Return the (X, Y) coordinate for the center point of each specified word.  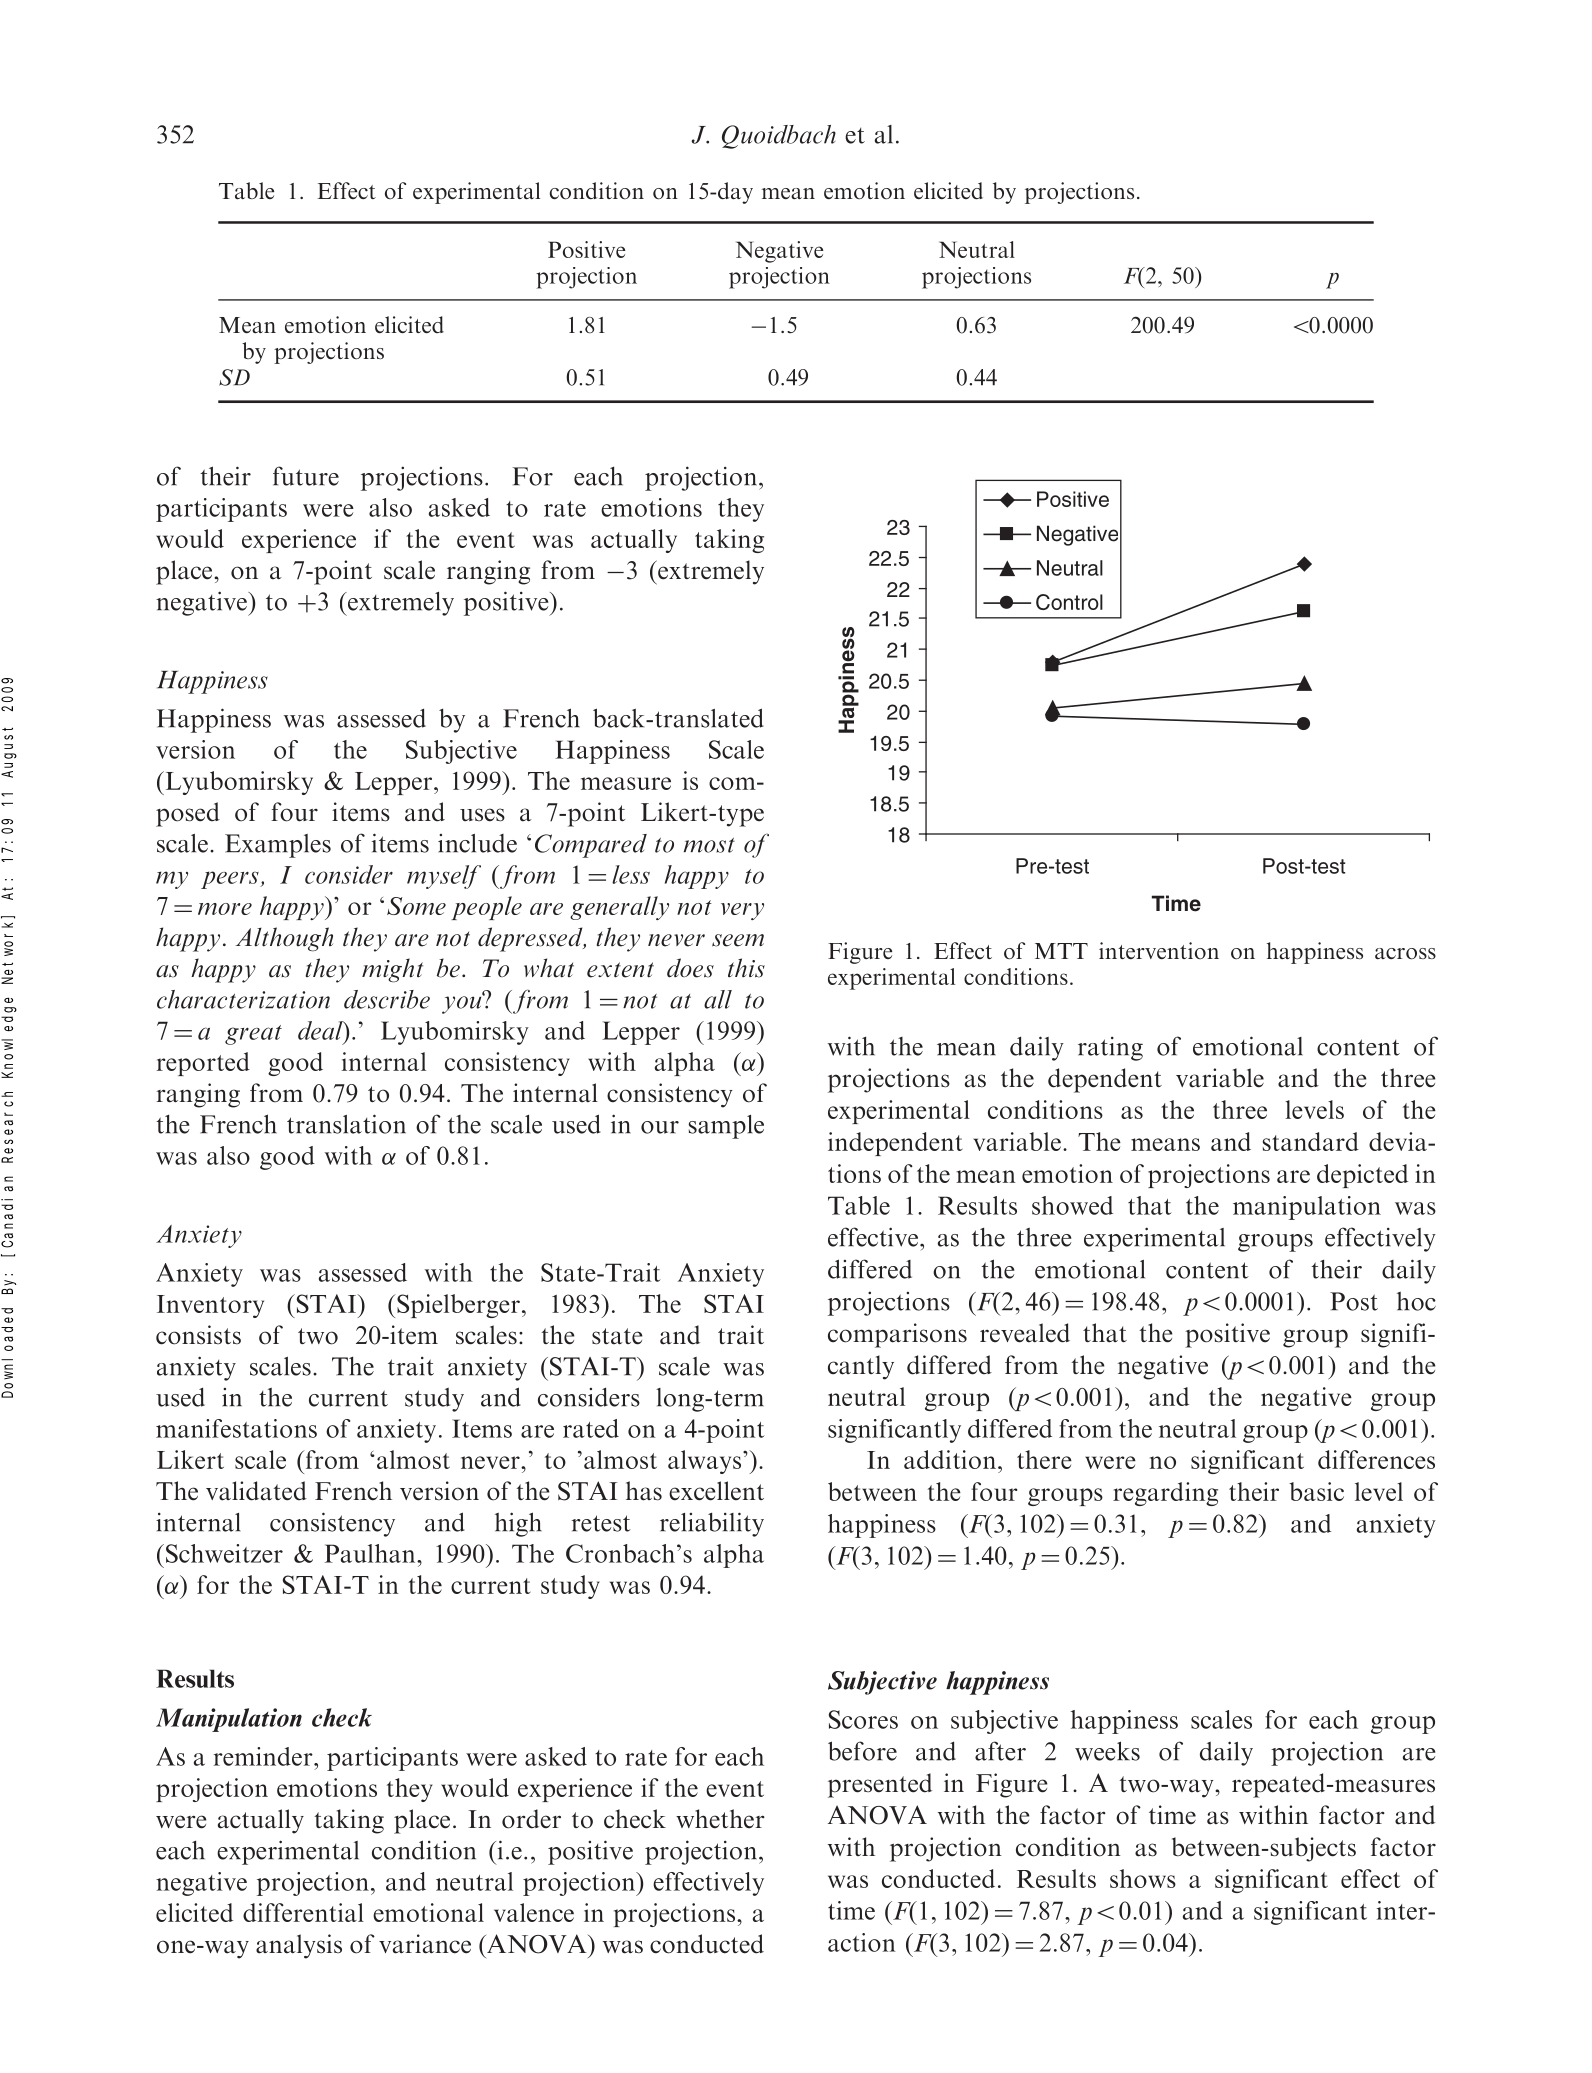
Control (1069, 602)
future (306, 476)
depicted (1362, 1176)
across (1405, 954)
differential (303, 1912)
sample (726, 1127)
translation (346, 1124)
